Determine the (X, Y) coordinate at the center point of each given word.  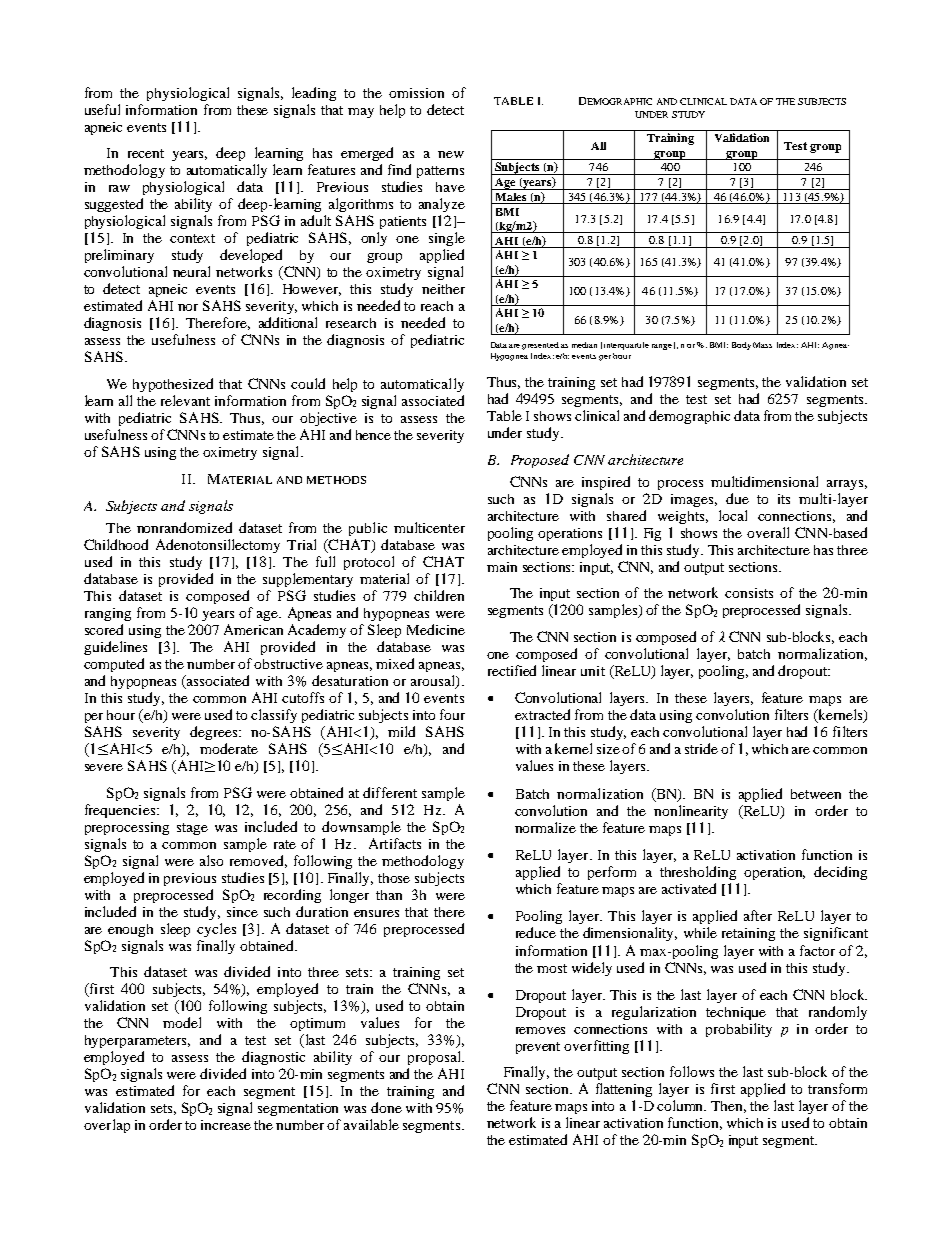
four (452, 714)
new (451, 154)
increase (226, 1125)
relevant (185, 400)
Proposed (540, 461)
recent (146, 153)
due (737, 498)
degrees (215, 733)
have (450, 187)
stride (701, 748)
